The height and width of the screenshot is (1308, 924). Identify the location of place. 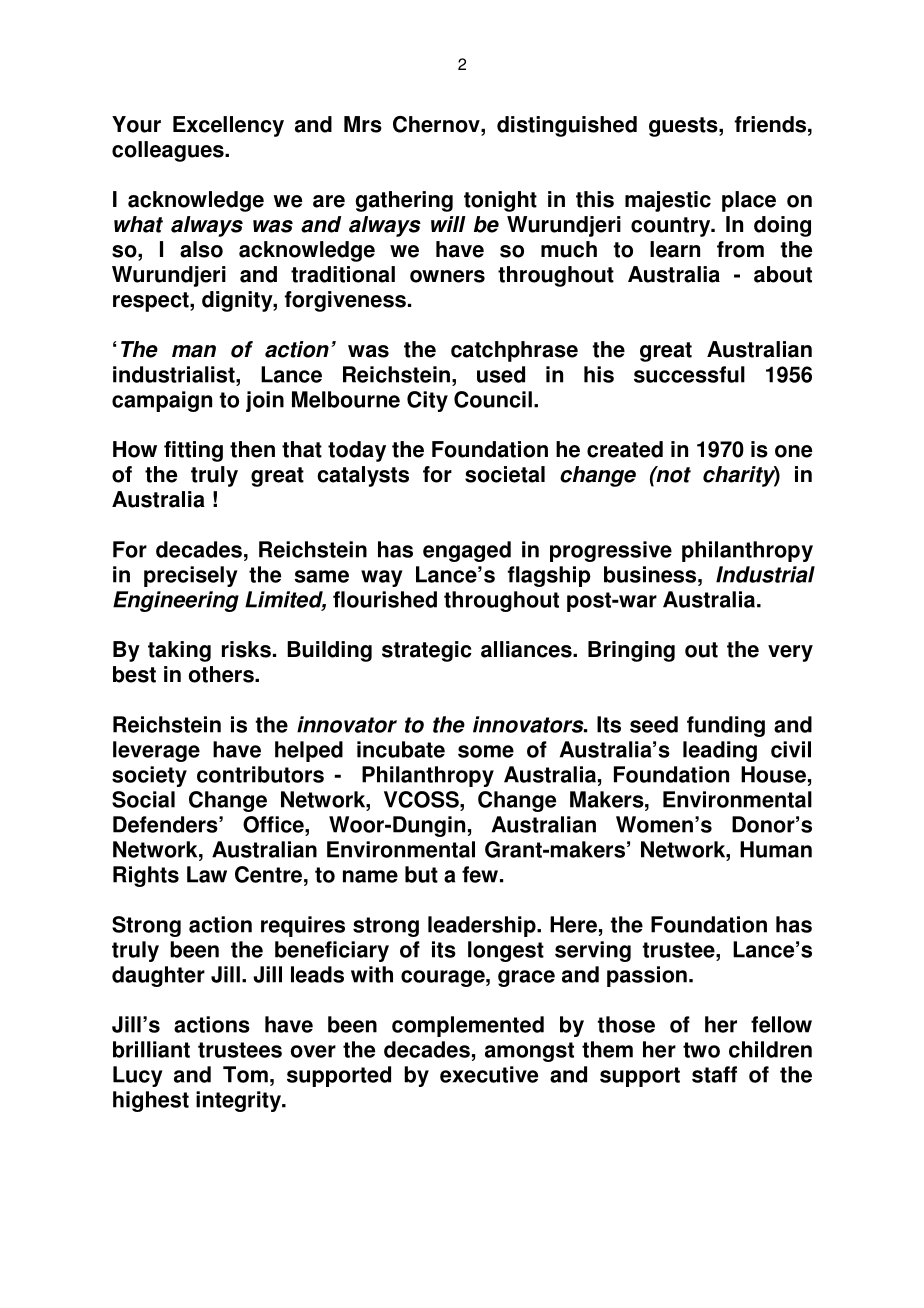
(749, 201).
